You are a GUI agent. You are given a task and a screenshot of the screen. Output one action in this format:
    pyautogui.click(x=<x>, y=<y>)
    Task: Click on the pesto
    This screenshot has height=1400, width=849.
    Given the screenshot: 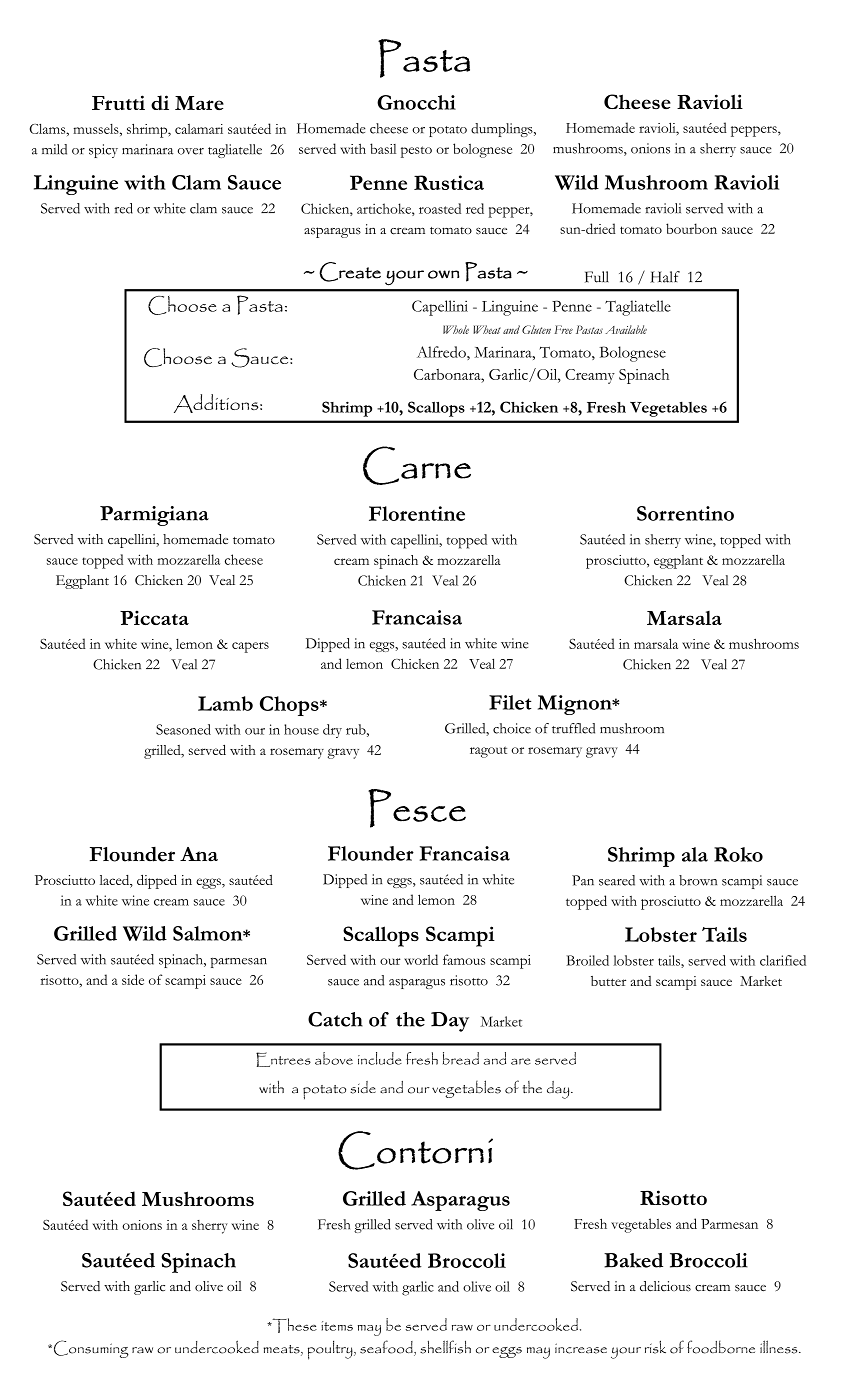 What is the action you would take?
    pyautogui.click(x=416, y=152)
